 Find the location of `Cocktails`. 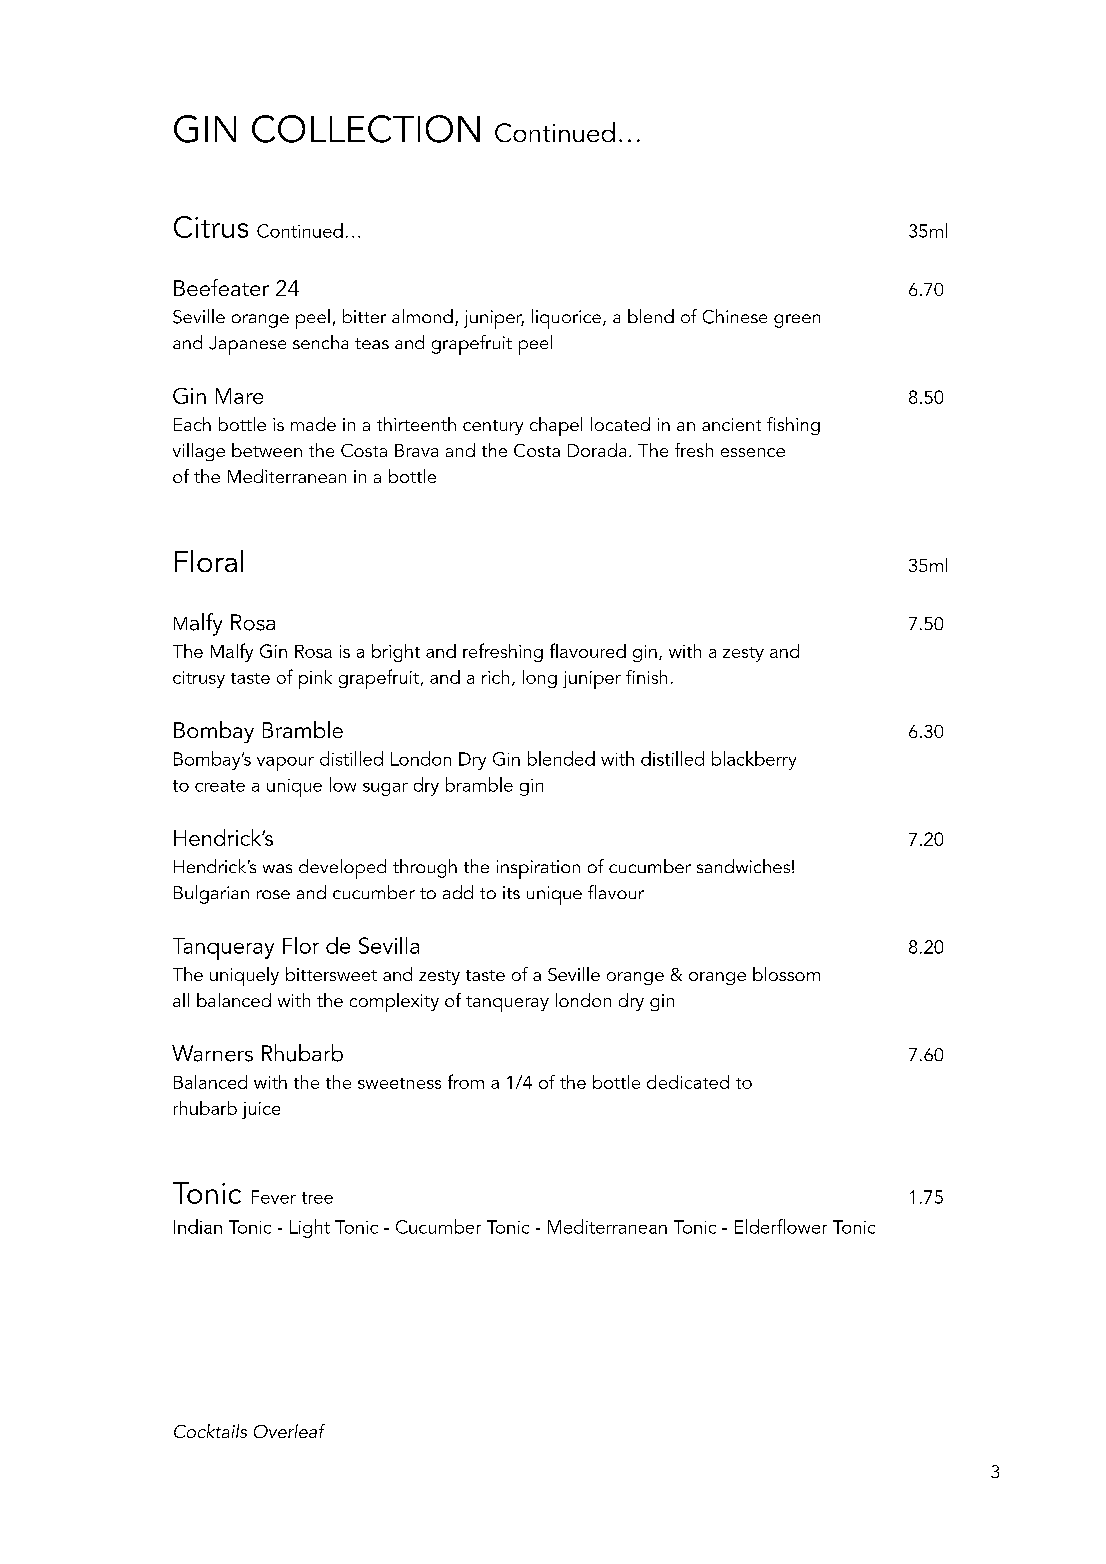

Cocktails is located at coordinates (210, 1431).
